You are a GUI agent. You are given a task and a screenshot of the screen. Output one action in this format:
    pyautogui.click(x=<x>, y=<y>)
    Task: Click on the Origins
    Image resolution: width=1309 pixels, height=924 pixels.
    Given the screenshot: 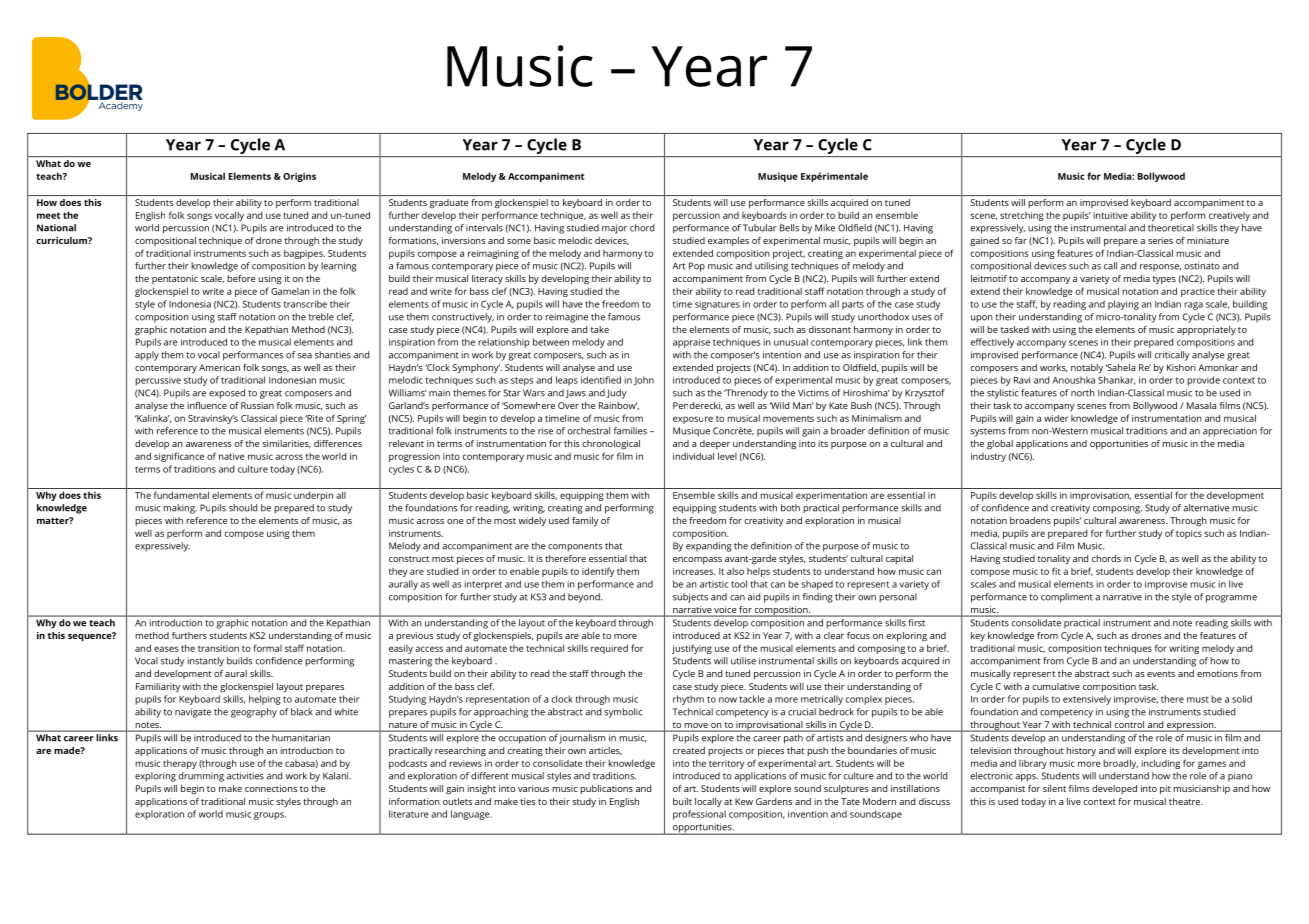 What is the action you would take?
    pyautogui.click(x=299, y=177)
